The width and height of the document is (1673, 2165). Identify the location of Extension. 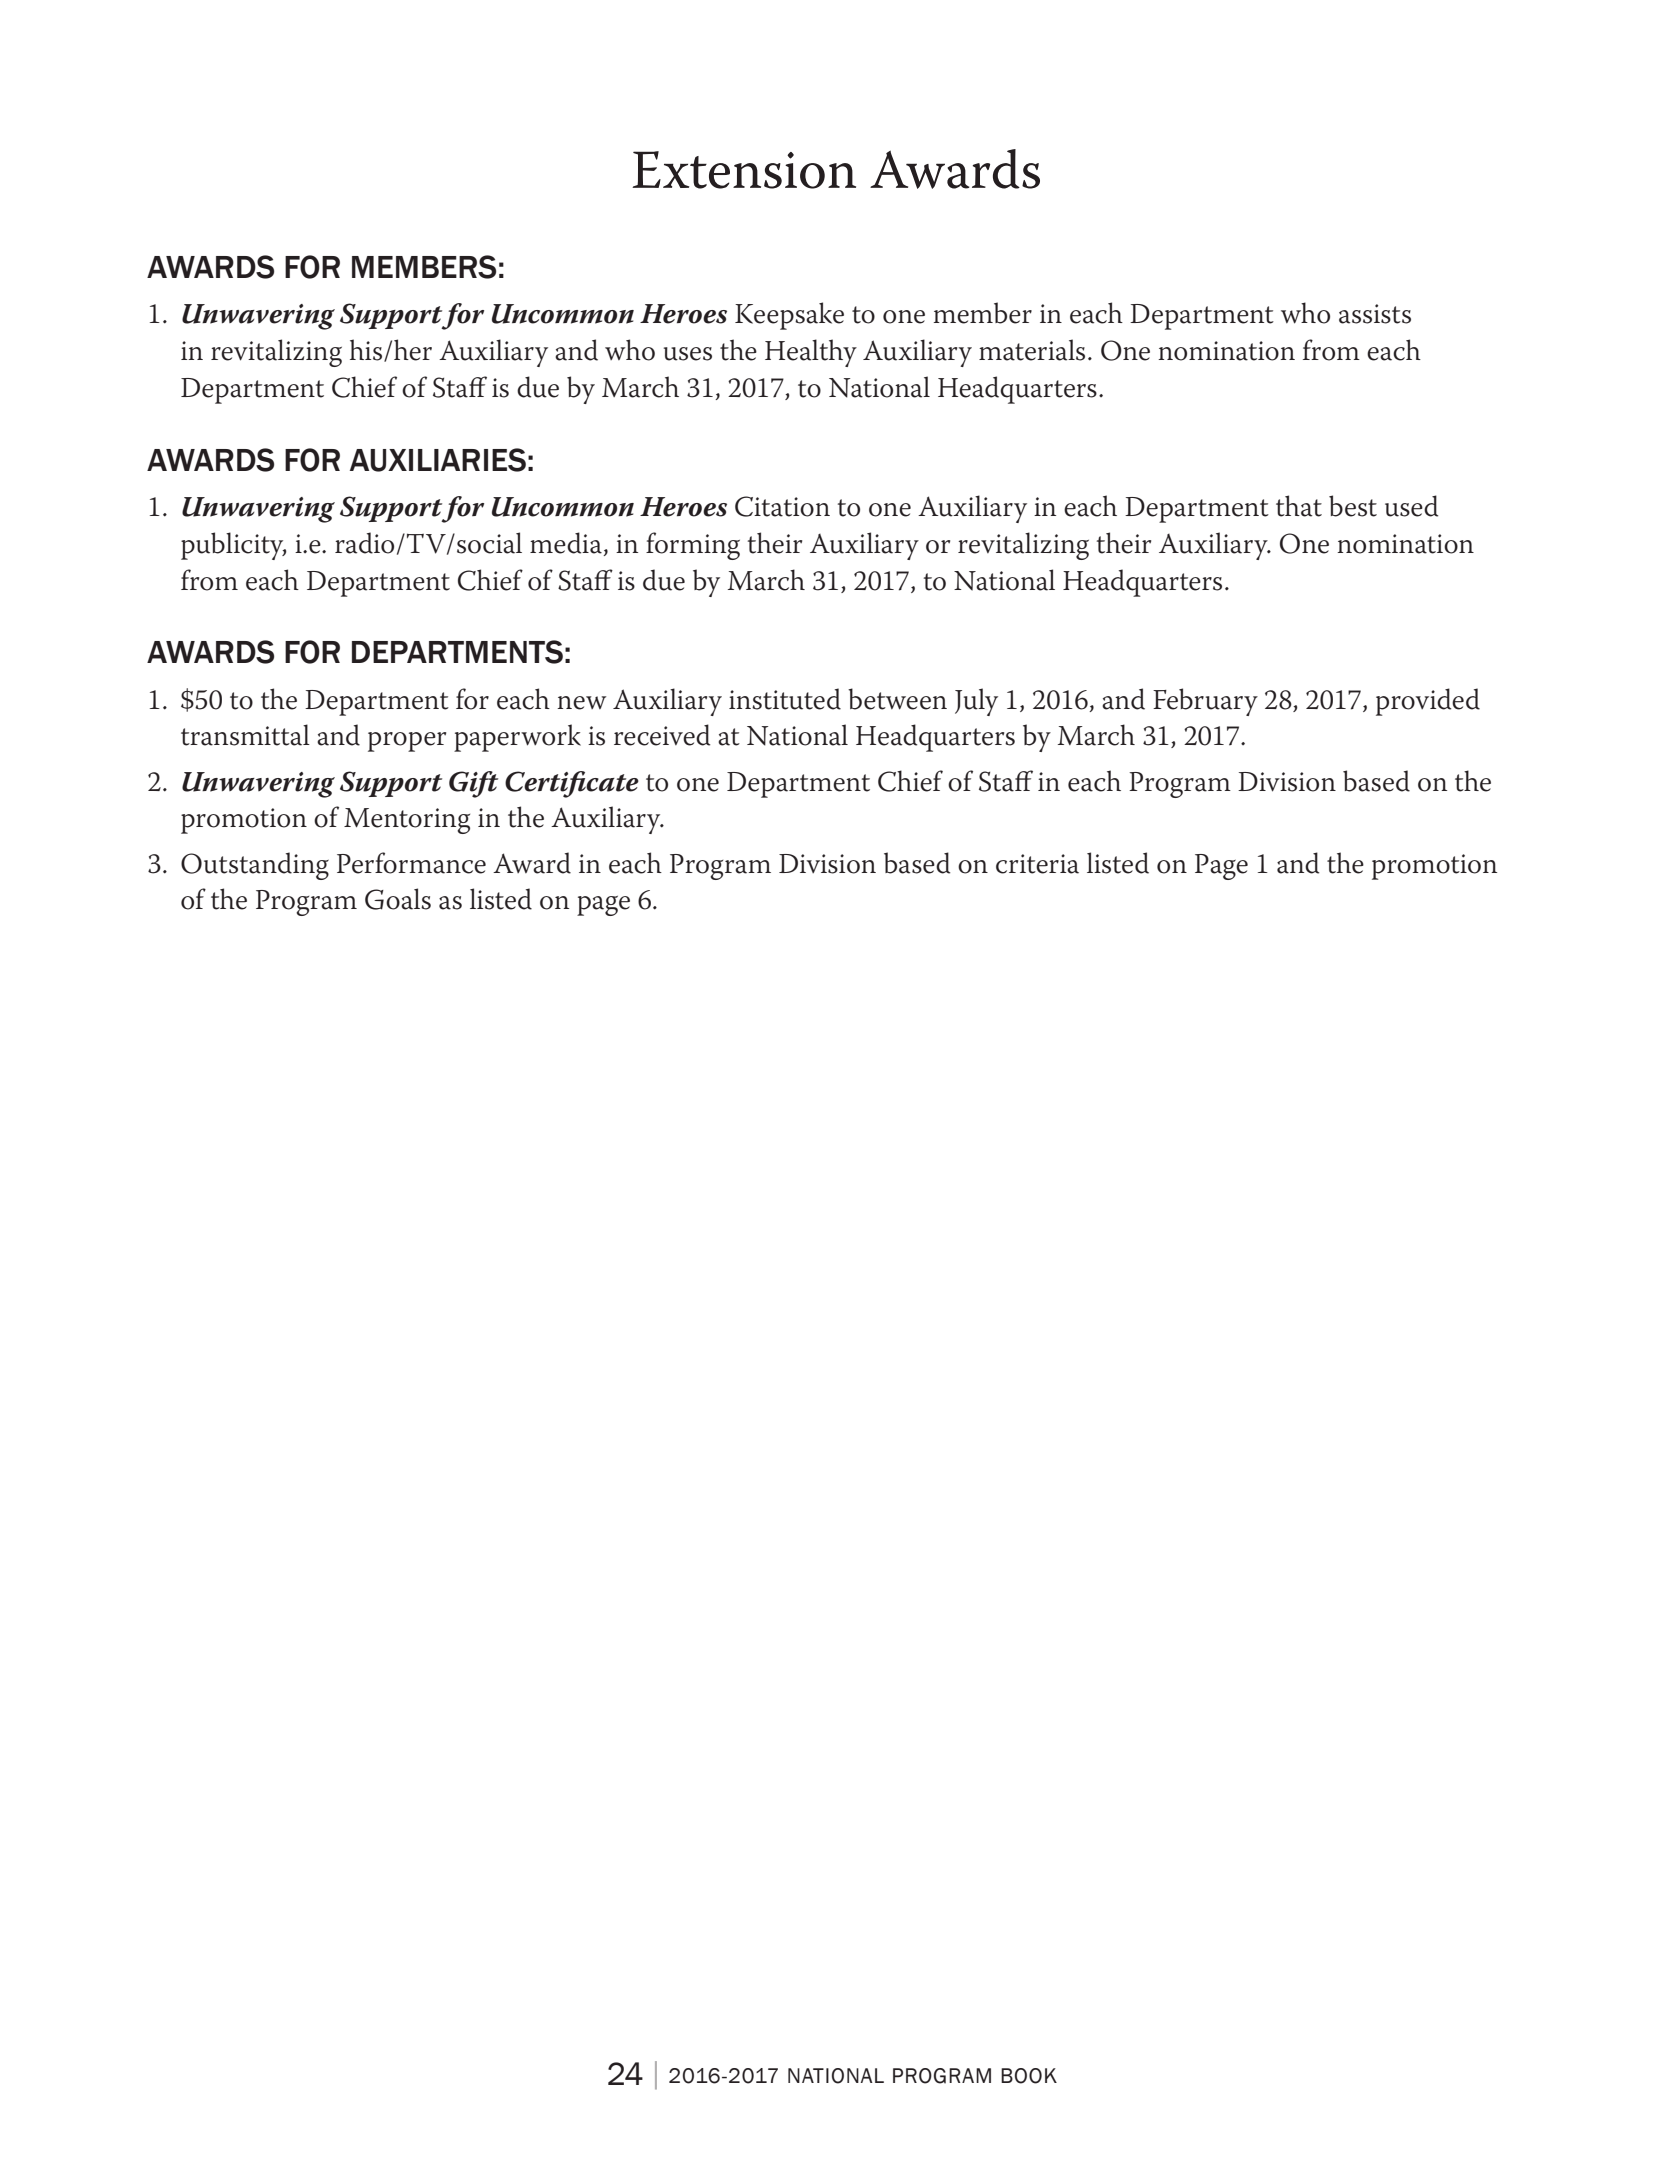
(744, 170).
